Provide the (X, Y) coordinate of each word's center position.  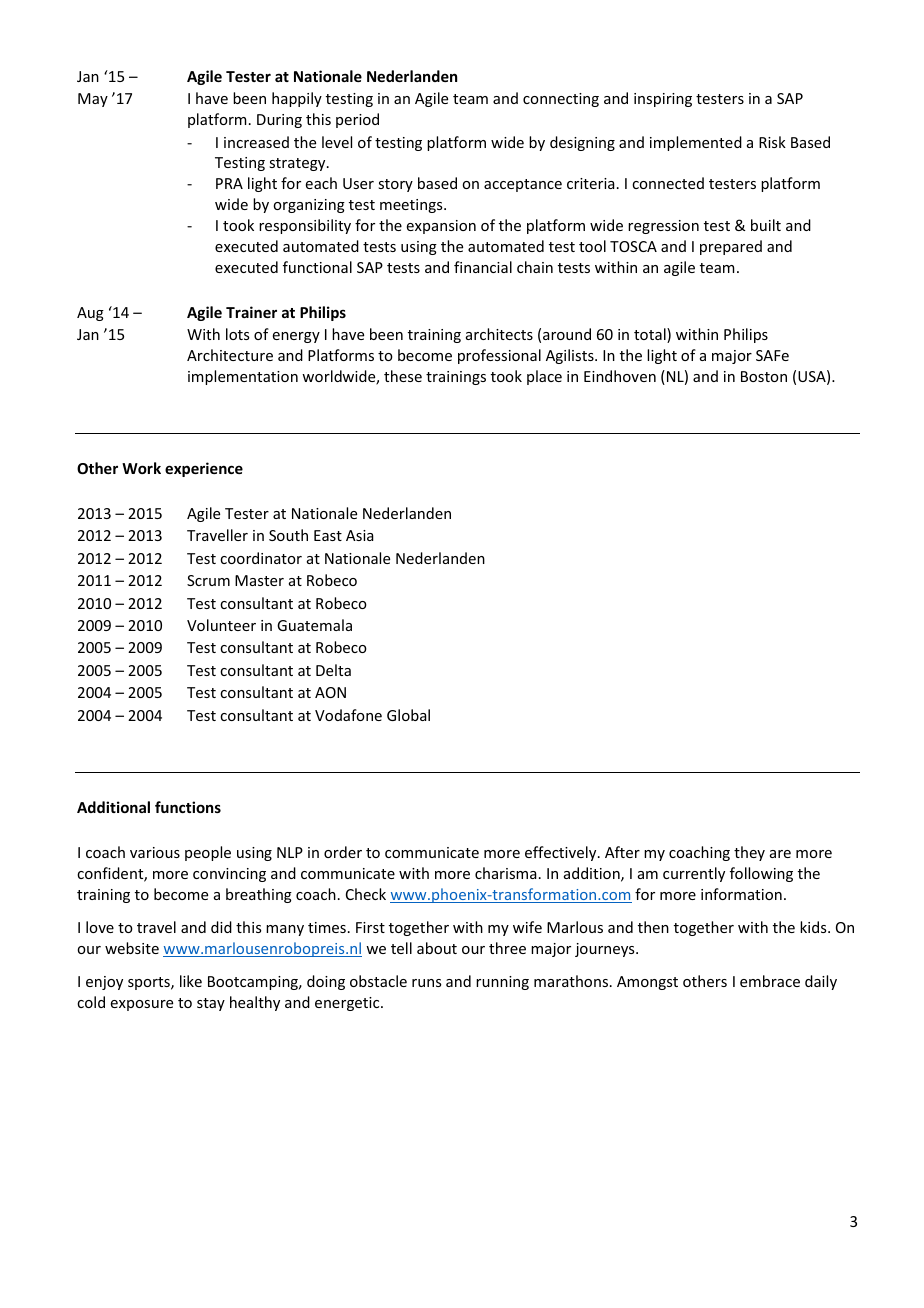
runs (426, 983)
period (357, 120)
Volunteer (221, 625)
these (403, 376)
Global (408, 715)
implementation (243, 377)
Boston (764, 376)
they (749, 853)
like (191, 981)
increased (256, 142)
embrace (770, 981)
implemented (696, 143)
